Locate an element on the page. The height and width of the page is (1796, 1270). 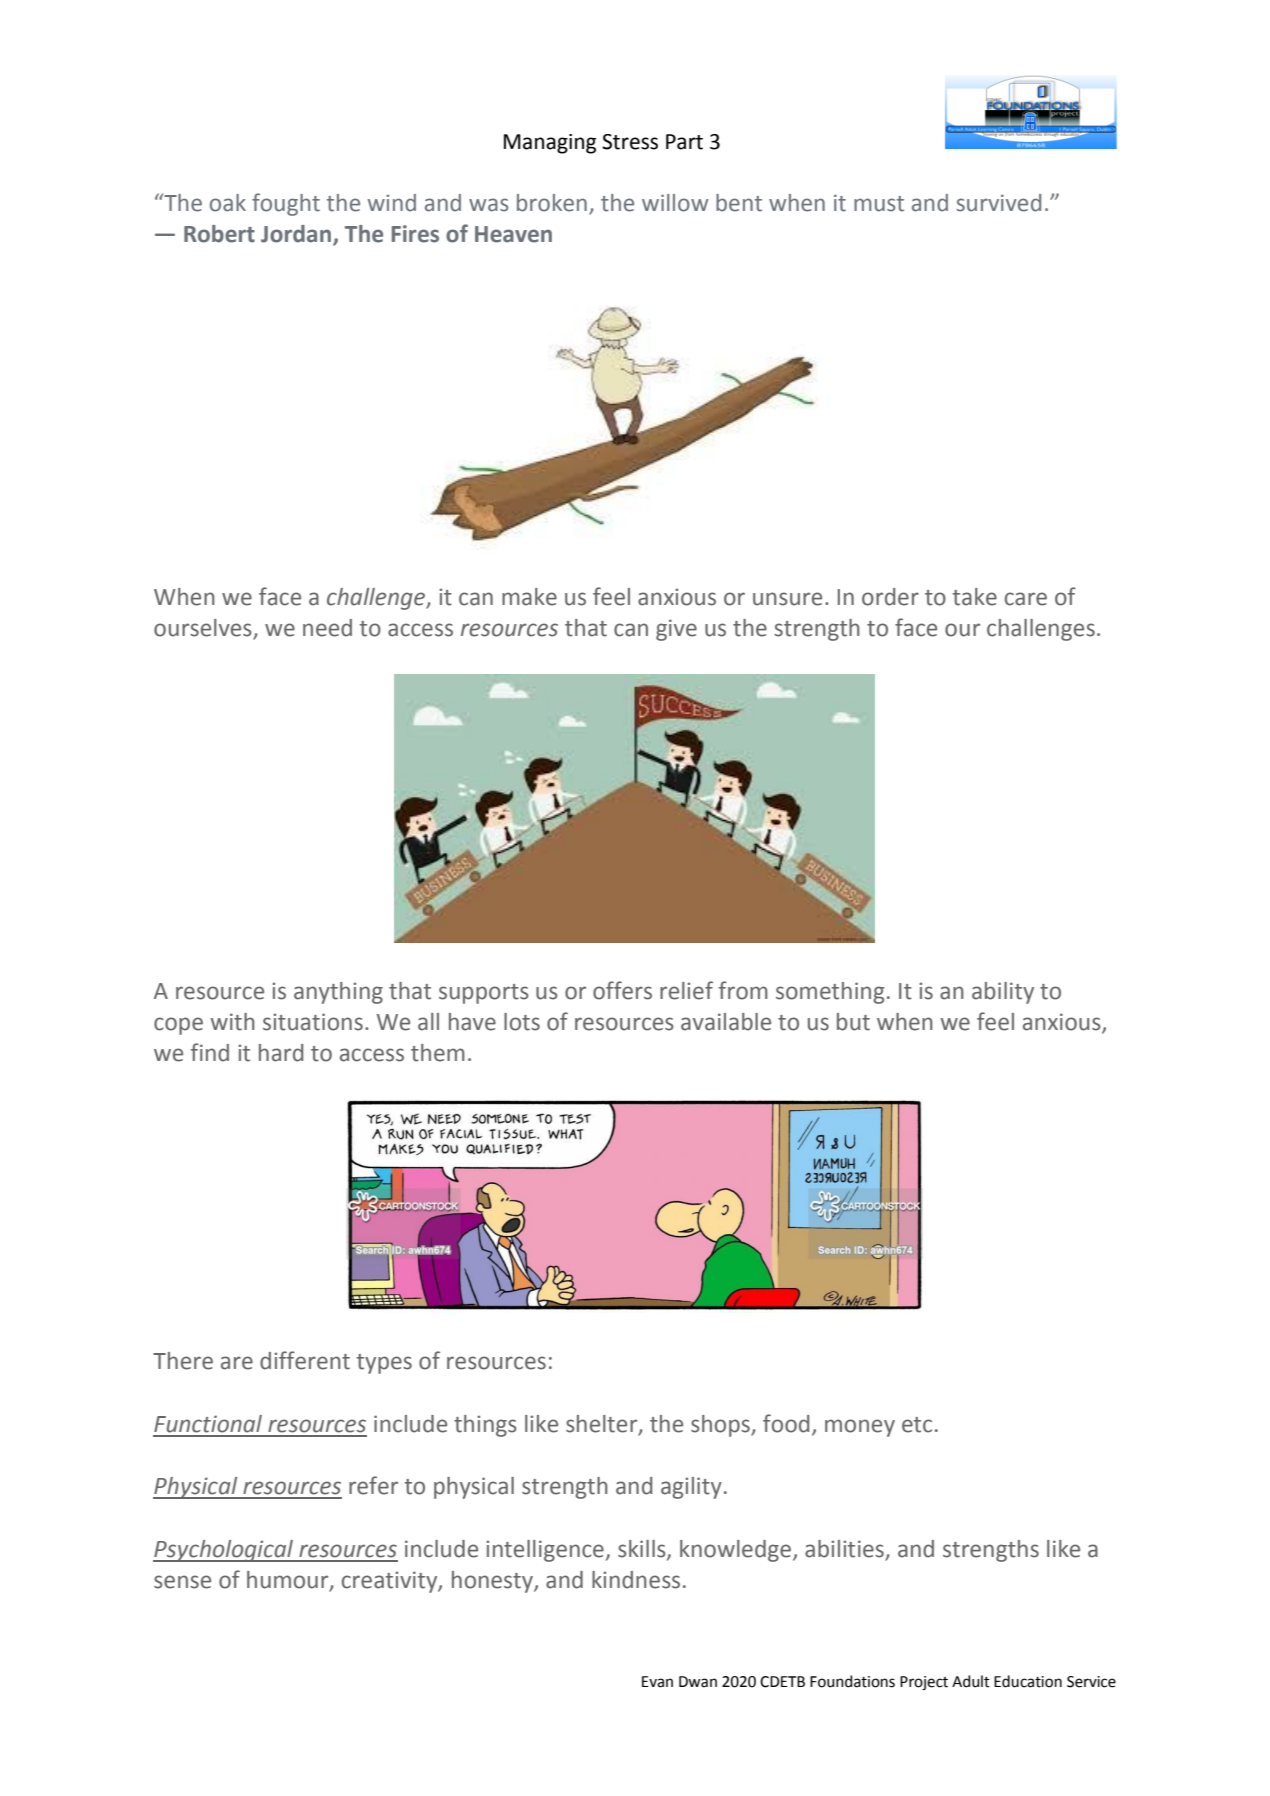
ability is located at coordinates (1003, 993).
